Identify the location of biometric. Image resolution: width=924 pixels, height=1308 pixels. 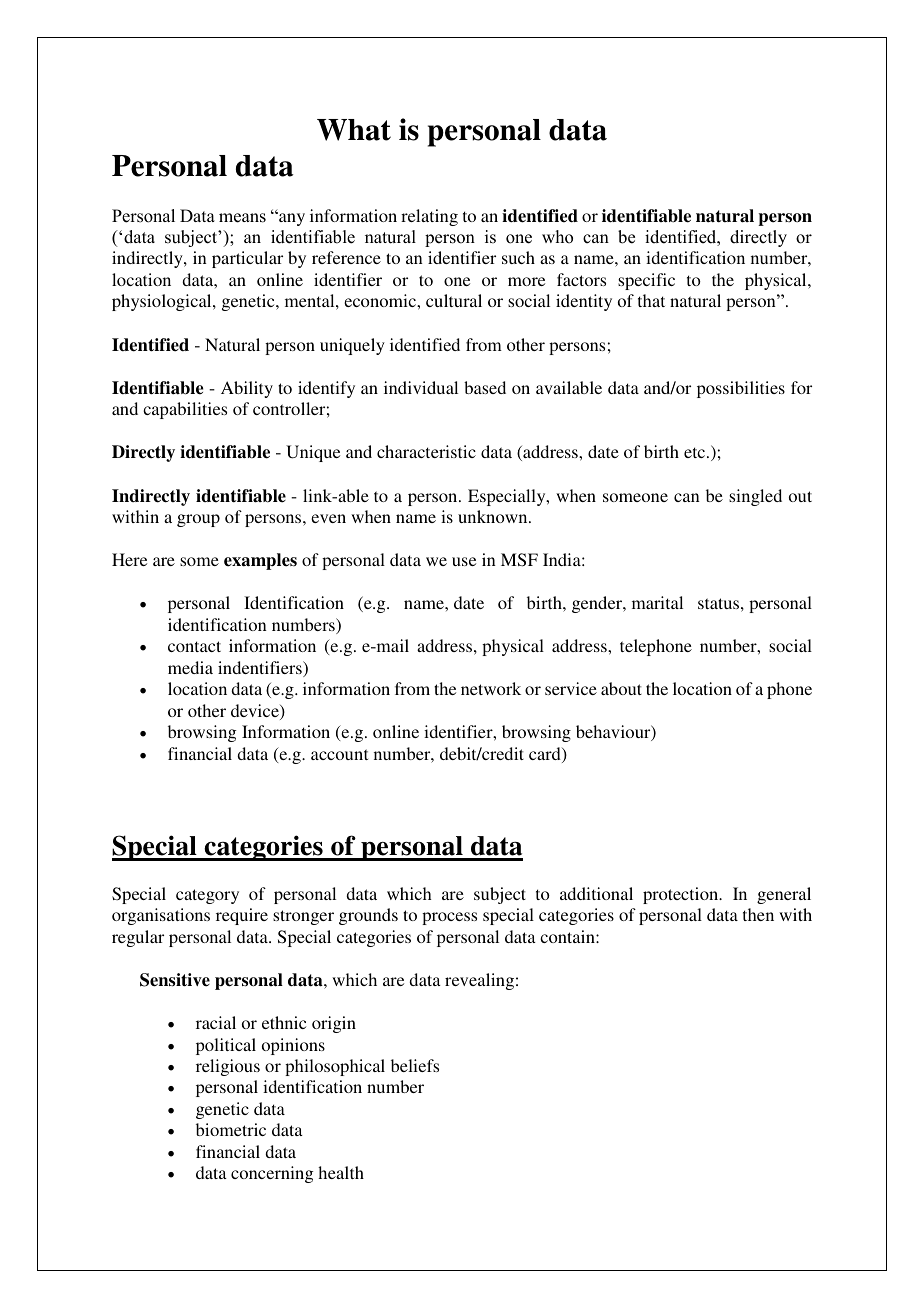
(231, 1129).
